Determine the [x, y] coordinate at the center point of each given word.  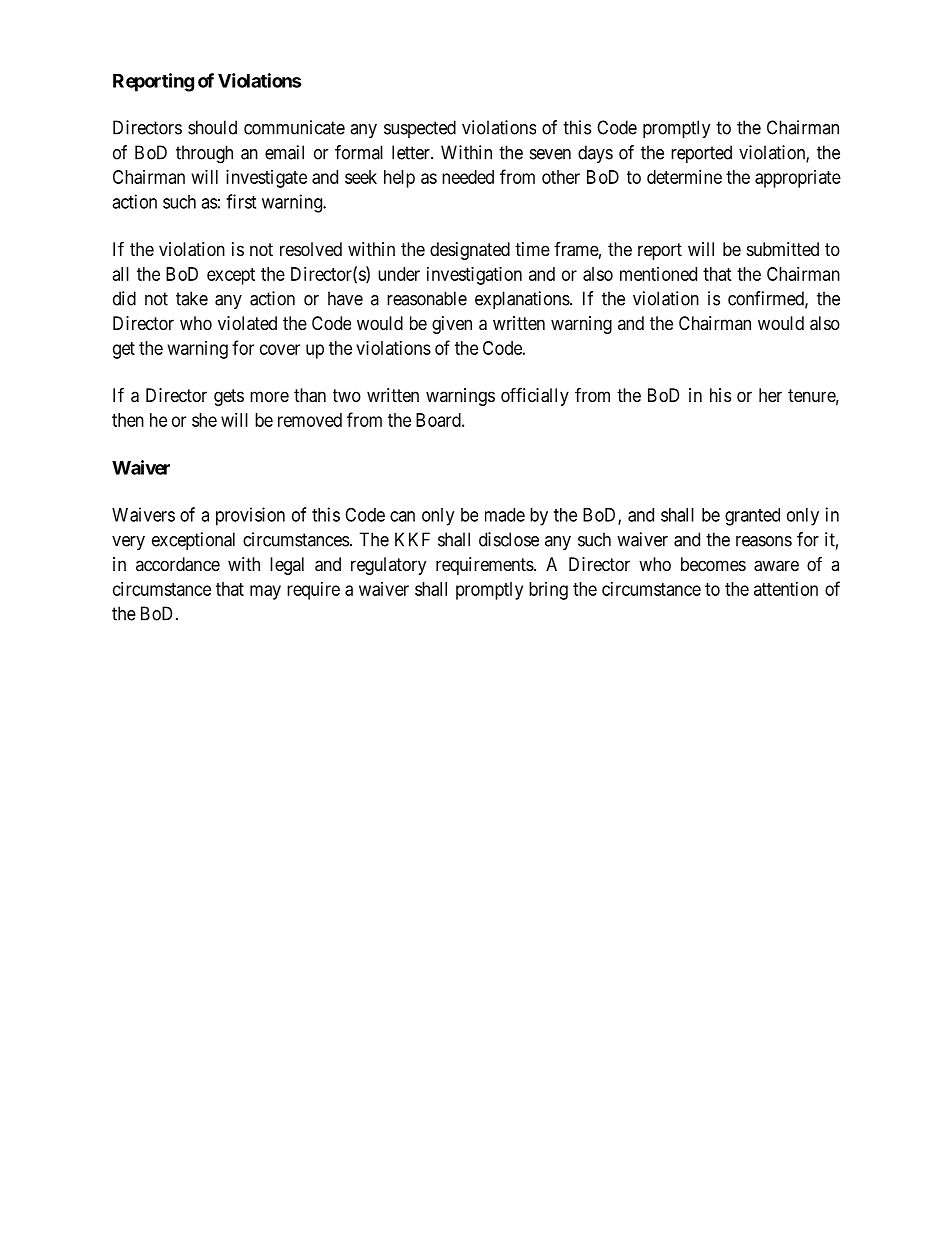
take [192, 298]
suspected [420, 129]
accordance [178, 564]
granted [752, 517]
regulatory [388, 566]
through [204, 154]
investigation [474, 276]
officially [535, 396]
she [204, 420]
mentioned [658, 274]
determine [684, 177]
